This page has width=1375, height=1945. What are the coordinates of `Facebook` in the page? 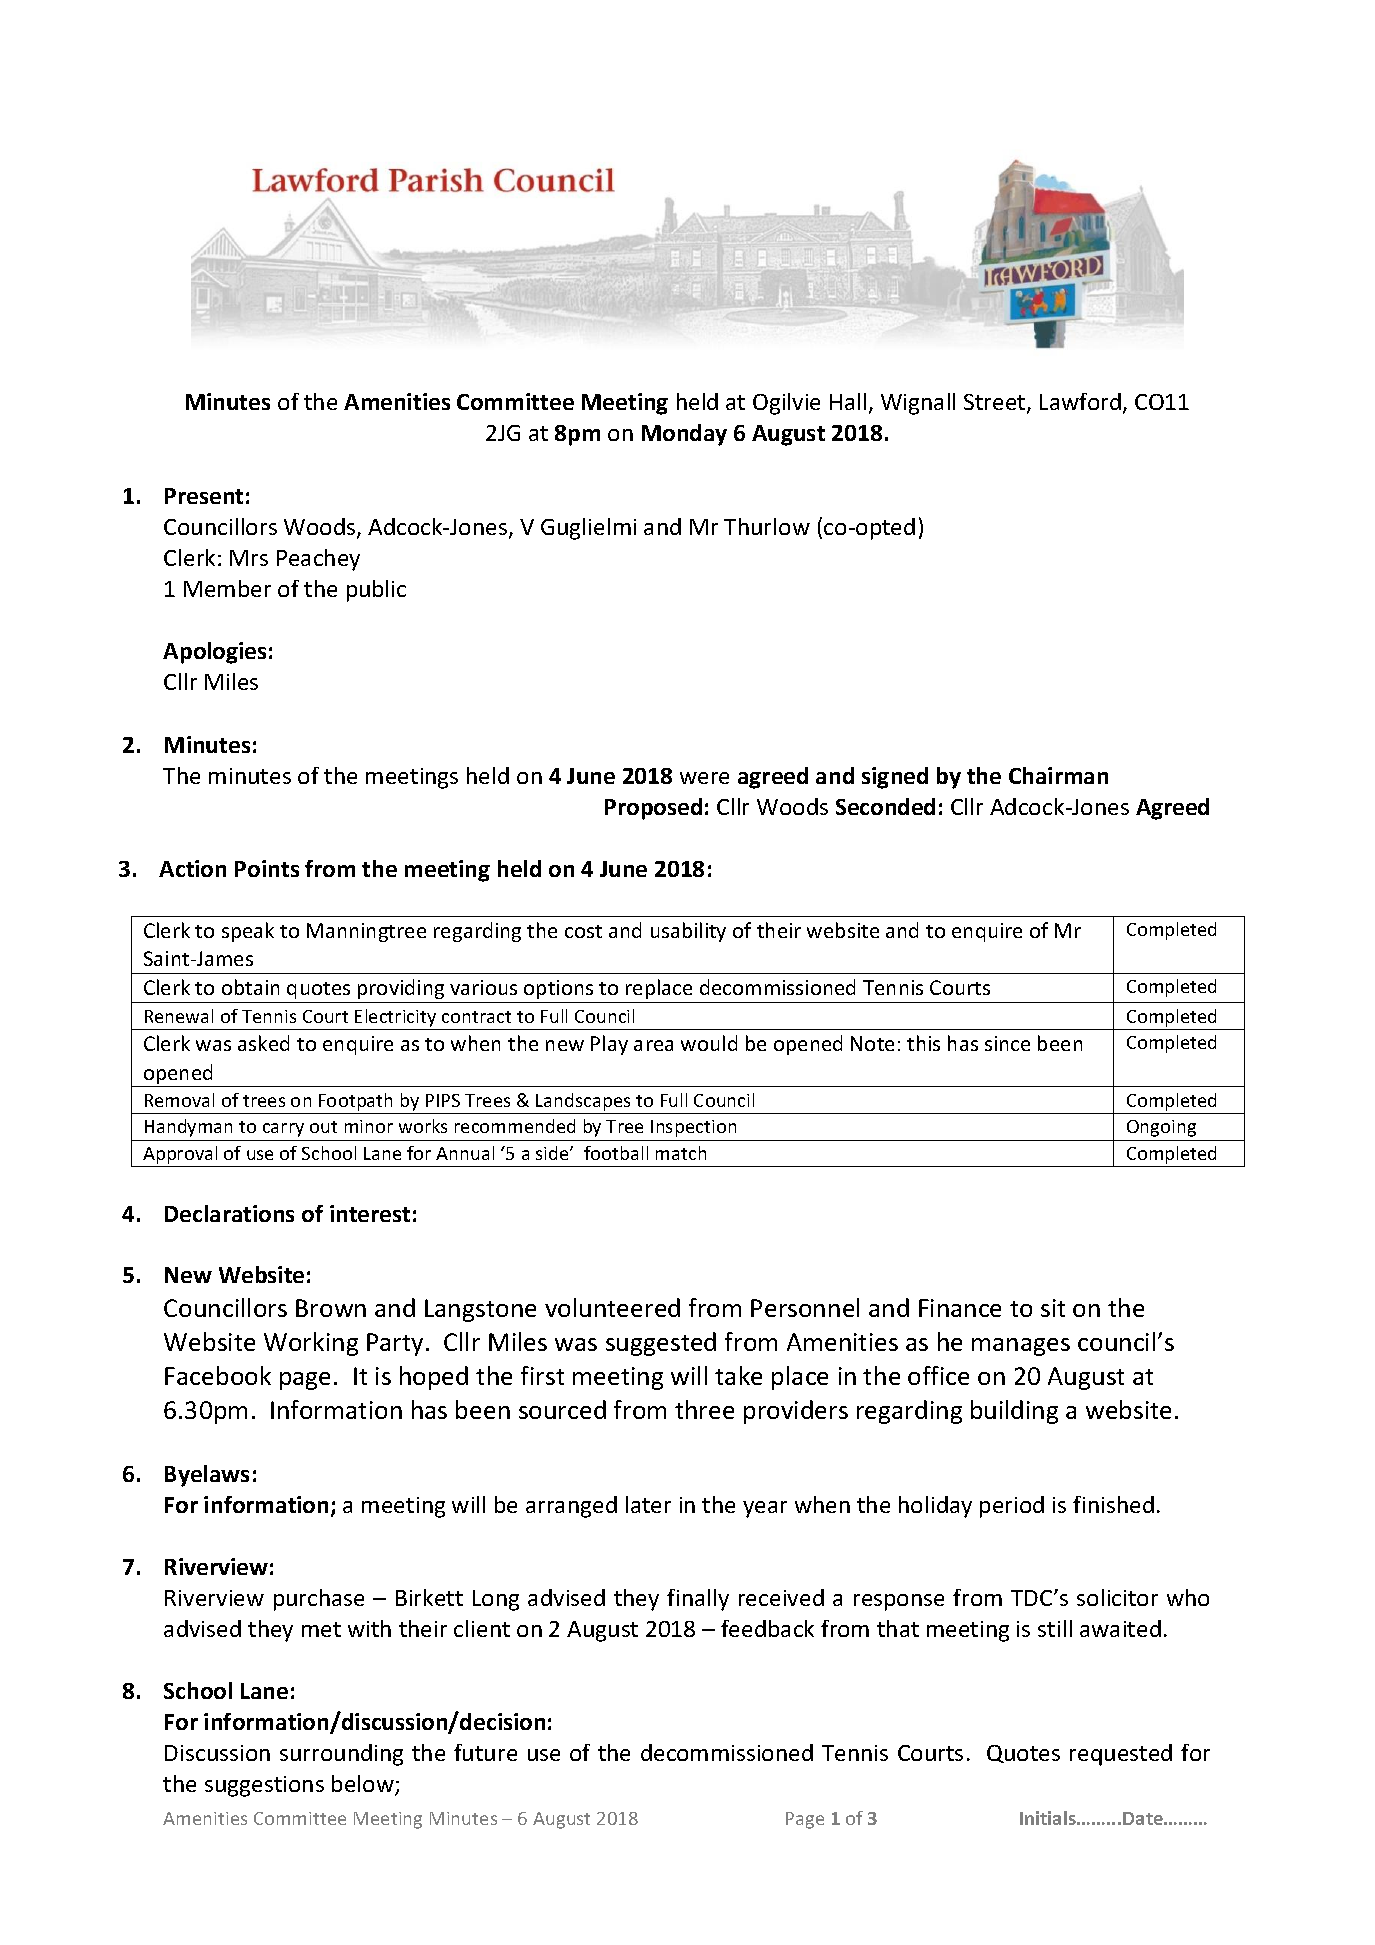 It's located at (218, 1375).
